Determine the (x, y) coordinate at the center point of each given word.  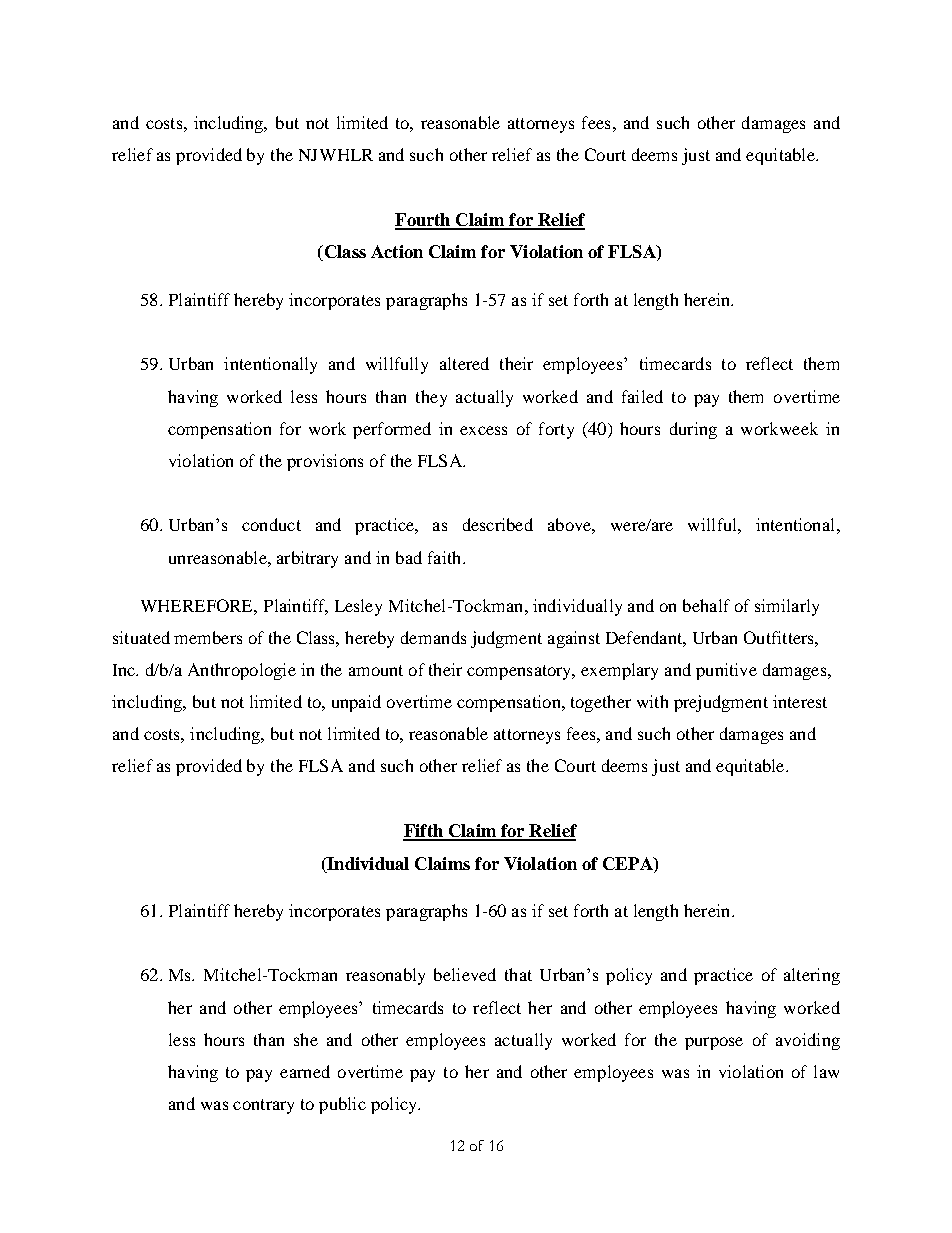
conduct (271, 524)
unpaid (356, 703)
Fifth (424, 832)
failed (642, 396)
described (498, 524)
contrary (263, 1106)
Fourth (424, 221)
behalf (706, 605)
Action (397, 251)
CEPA (629, 863)
